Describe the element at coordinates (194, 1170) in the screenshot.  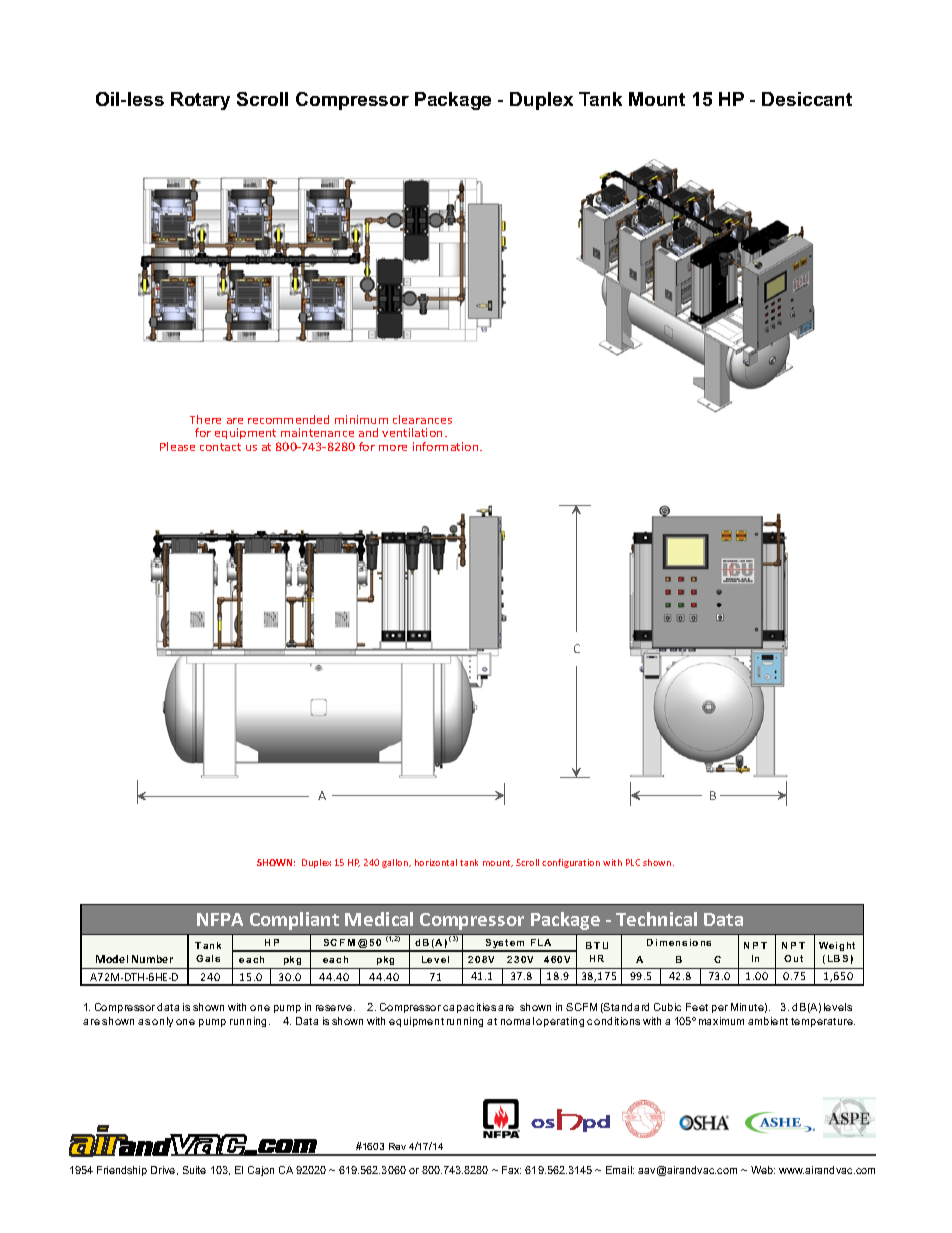
I see `Suite` at that location.
